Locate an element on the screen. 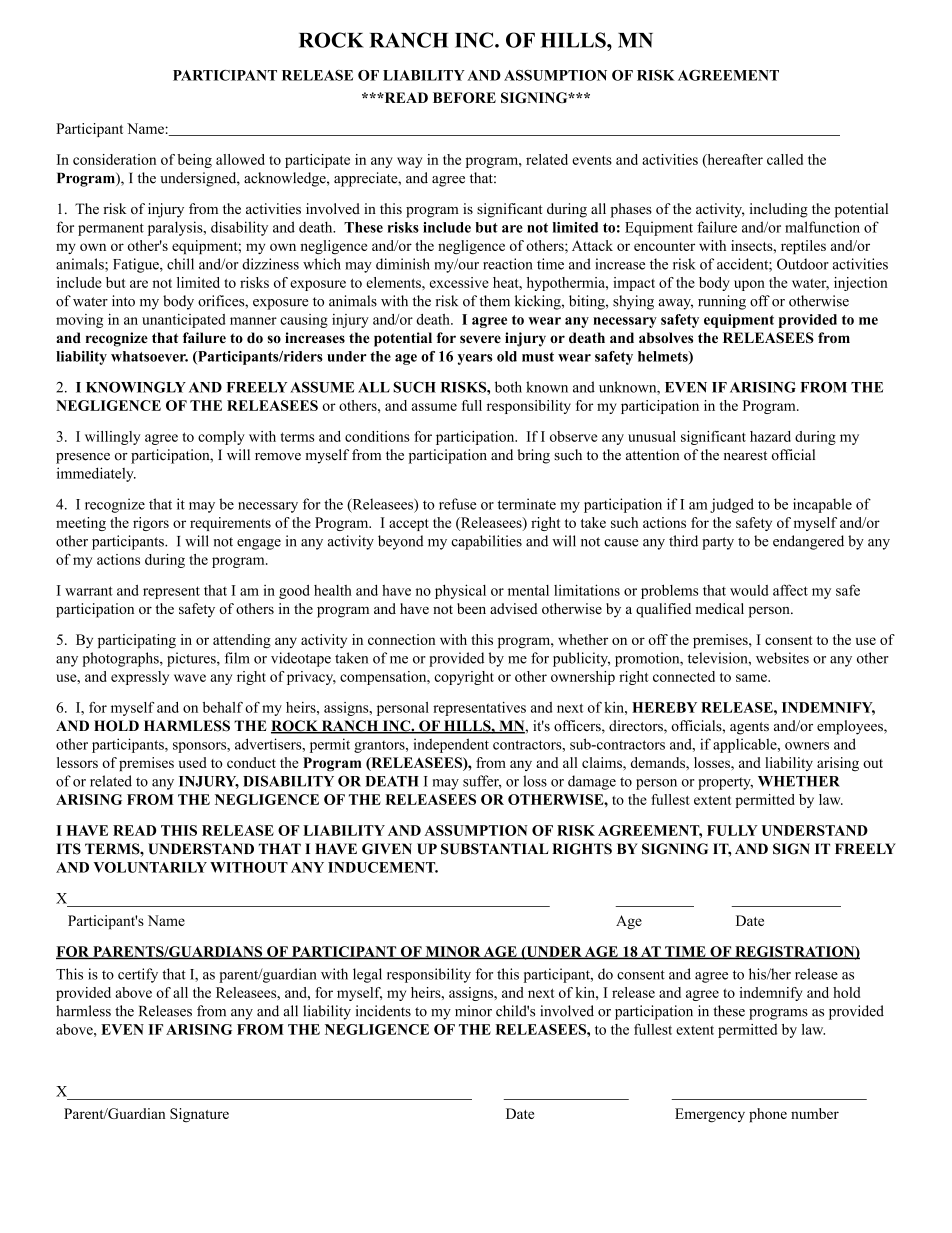 This screenshot has width=952, height=1233. bring is located at coordinates (534, 456).
